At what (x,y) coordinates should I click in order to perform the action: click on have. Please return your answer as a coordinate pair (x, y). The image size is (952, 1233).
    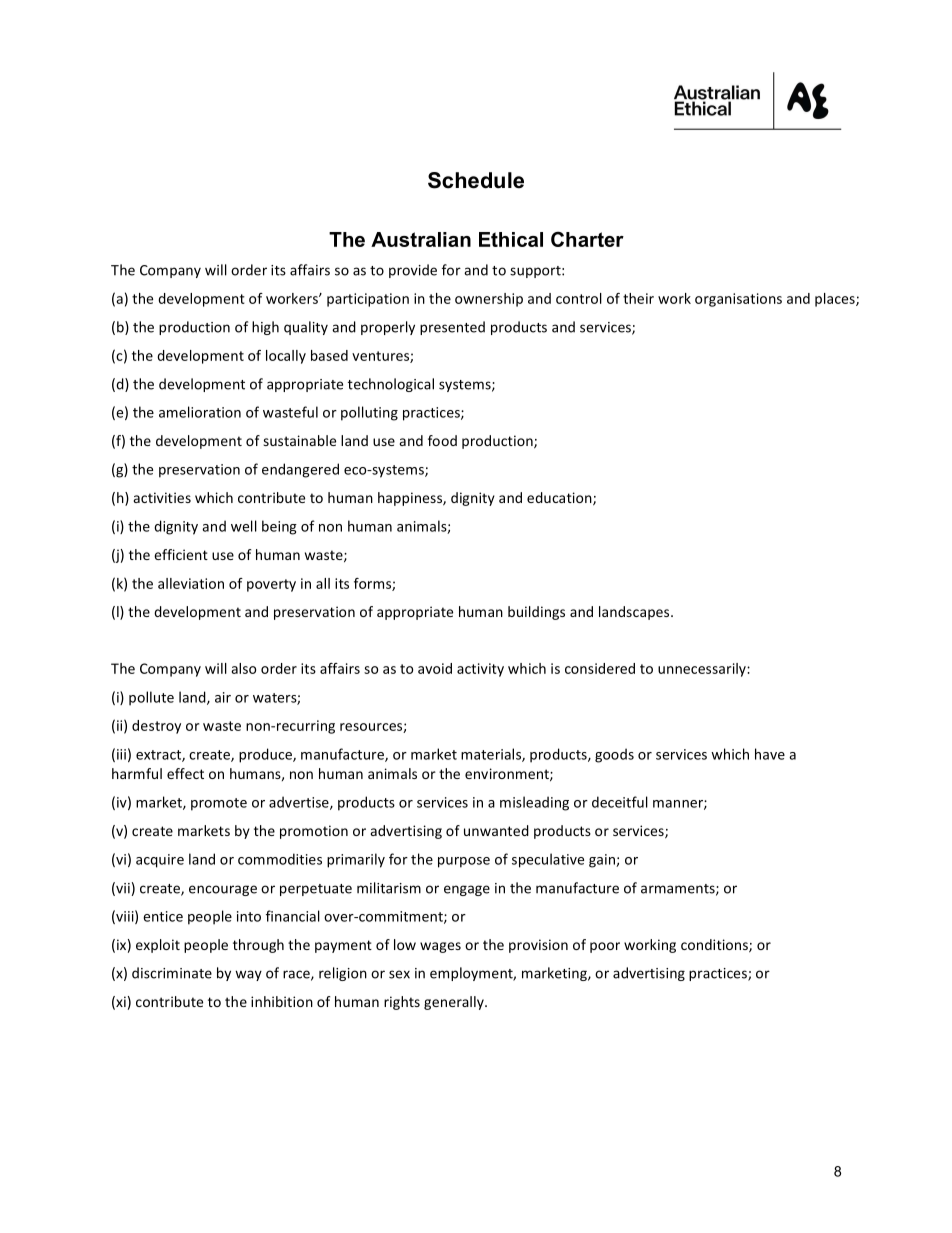
    Looking at the image, I should click on (770, 754).
